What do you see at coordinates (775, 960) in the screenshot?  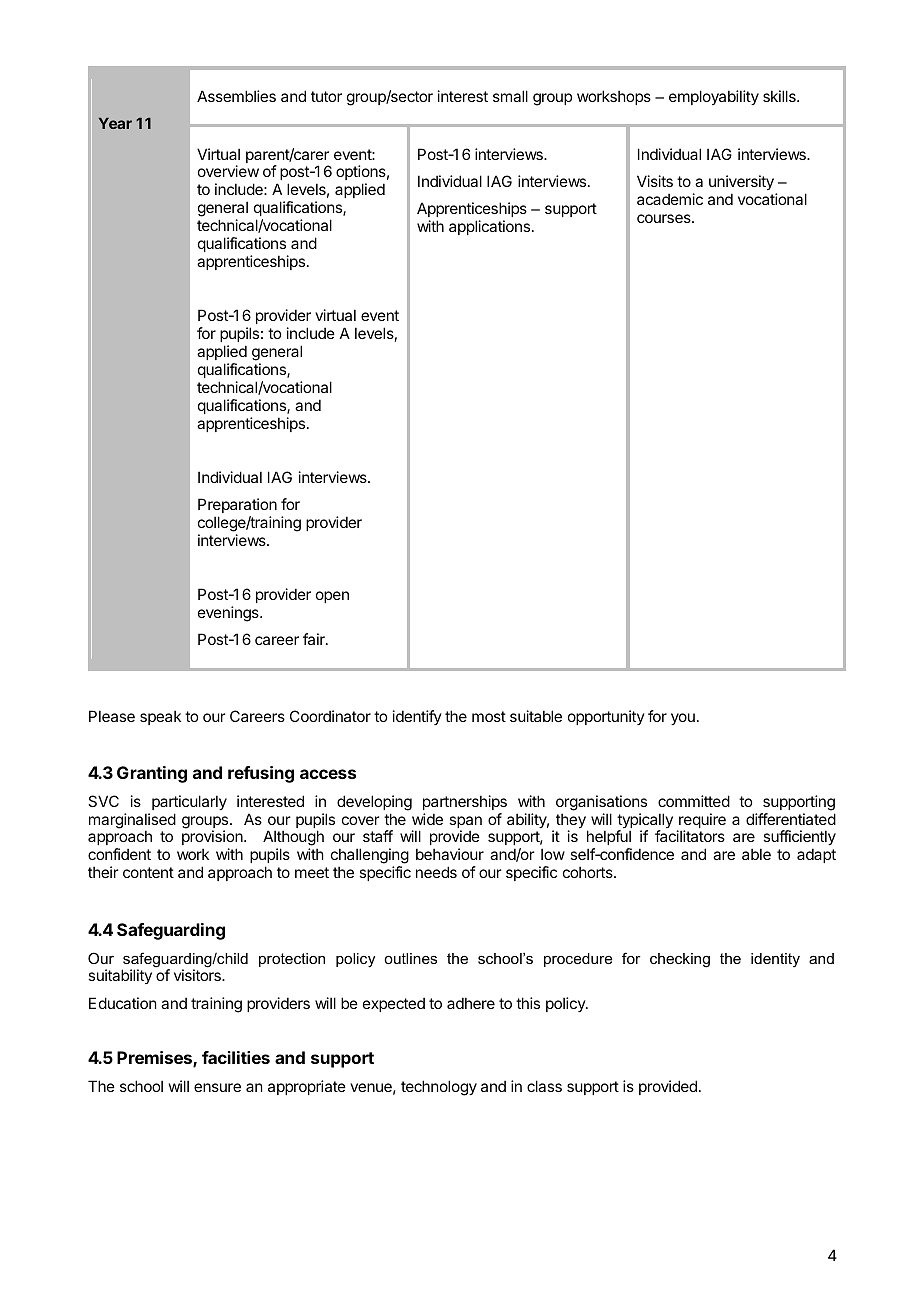 I see `identity` at bounding box center [775, 960].
